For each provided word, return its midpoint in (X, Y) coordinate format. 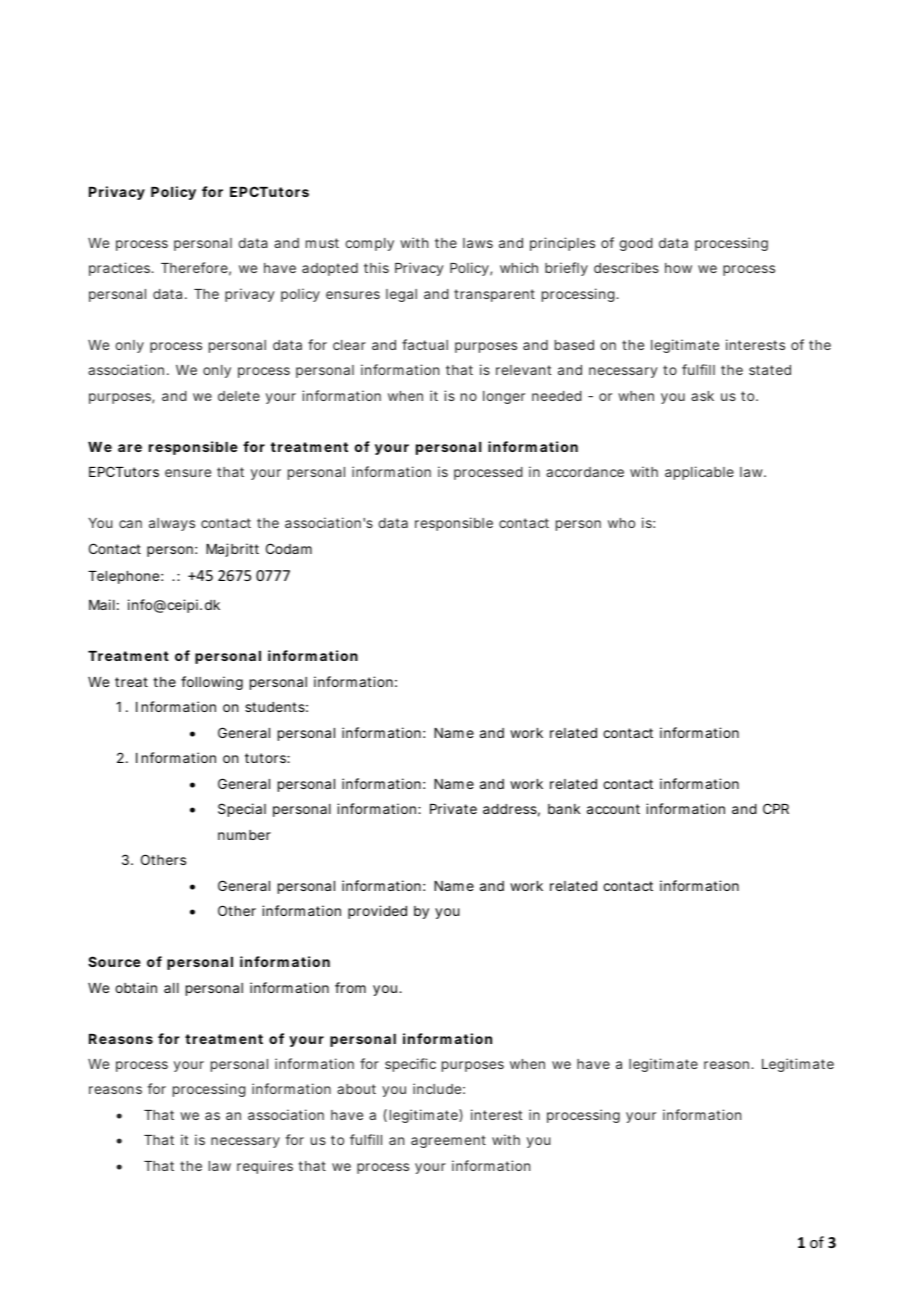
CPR (776, 808)
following (212, 683)
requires (265, 1167)
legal (401, 295)
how (678, 268)
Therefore (194, 267)
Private (453, 808)
